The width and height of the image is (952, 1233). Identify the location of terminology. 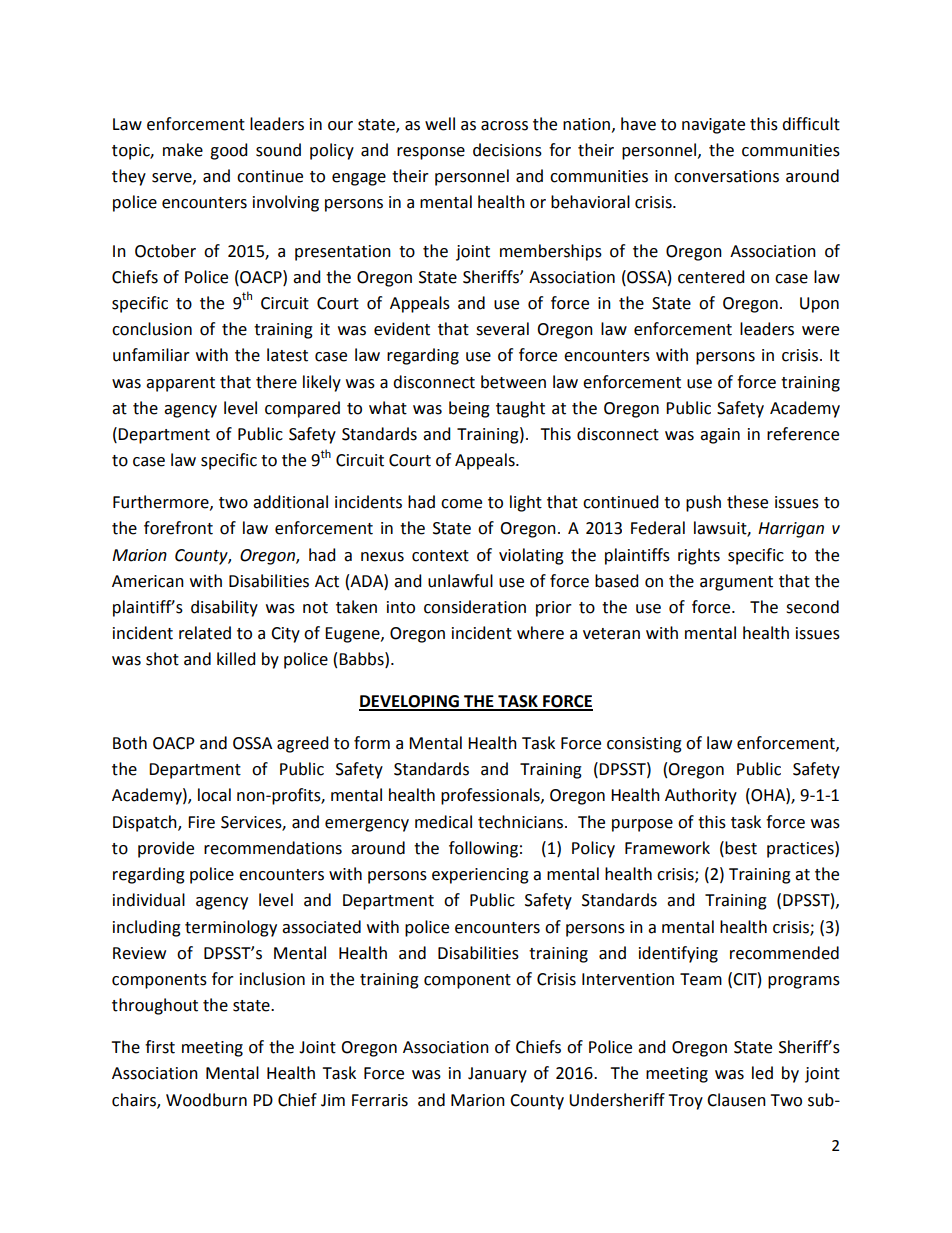
(231, 928).
